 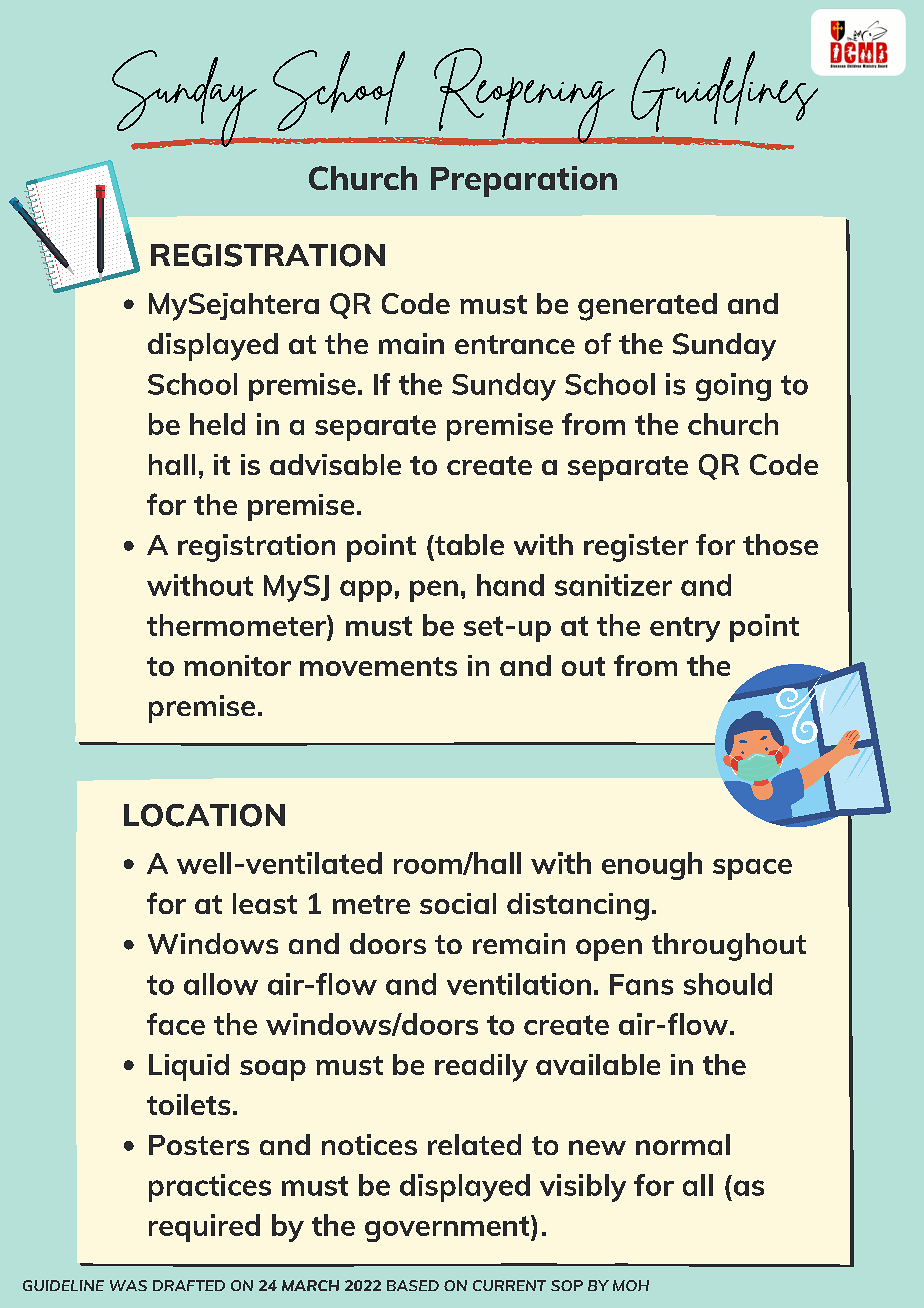 I want to click on throughout, so click(x=729, y=947).
